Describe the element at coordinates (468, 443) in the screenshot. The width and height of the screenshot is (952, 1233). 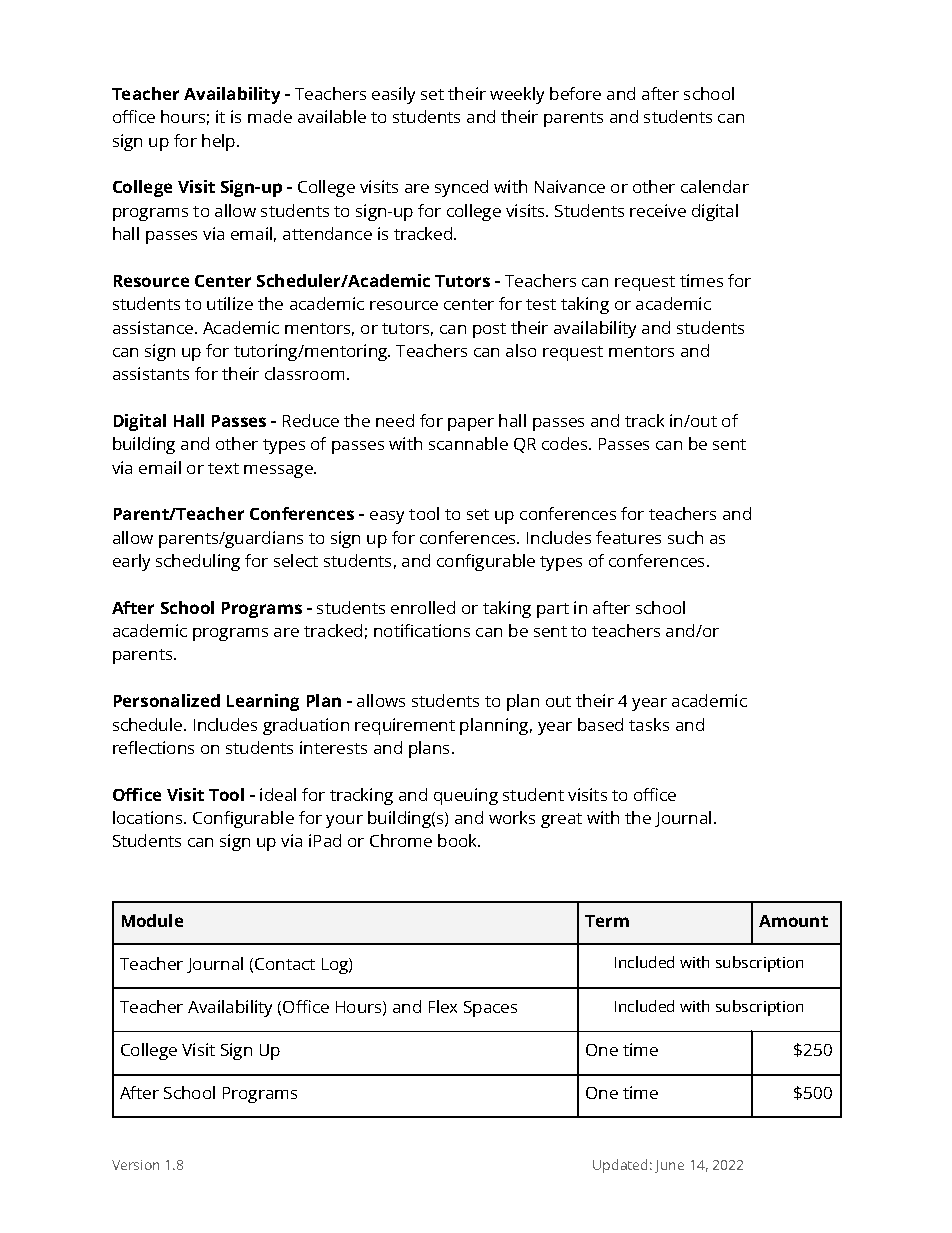
I see `scannable` at that location.
